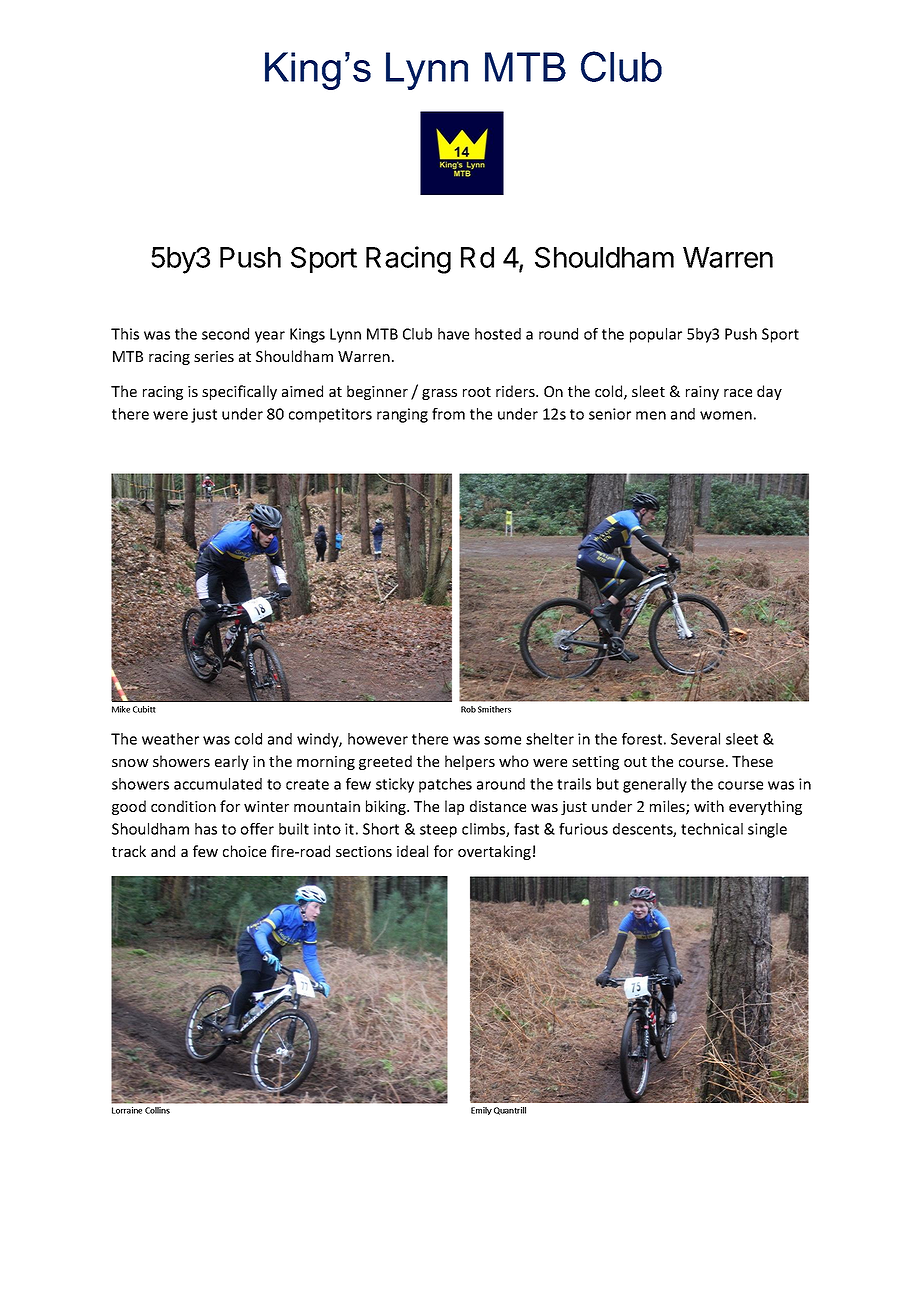 This document has width=924, height=1308. Describe the element at coordinates (170, 739) in the document. I see `weather` at that location.
